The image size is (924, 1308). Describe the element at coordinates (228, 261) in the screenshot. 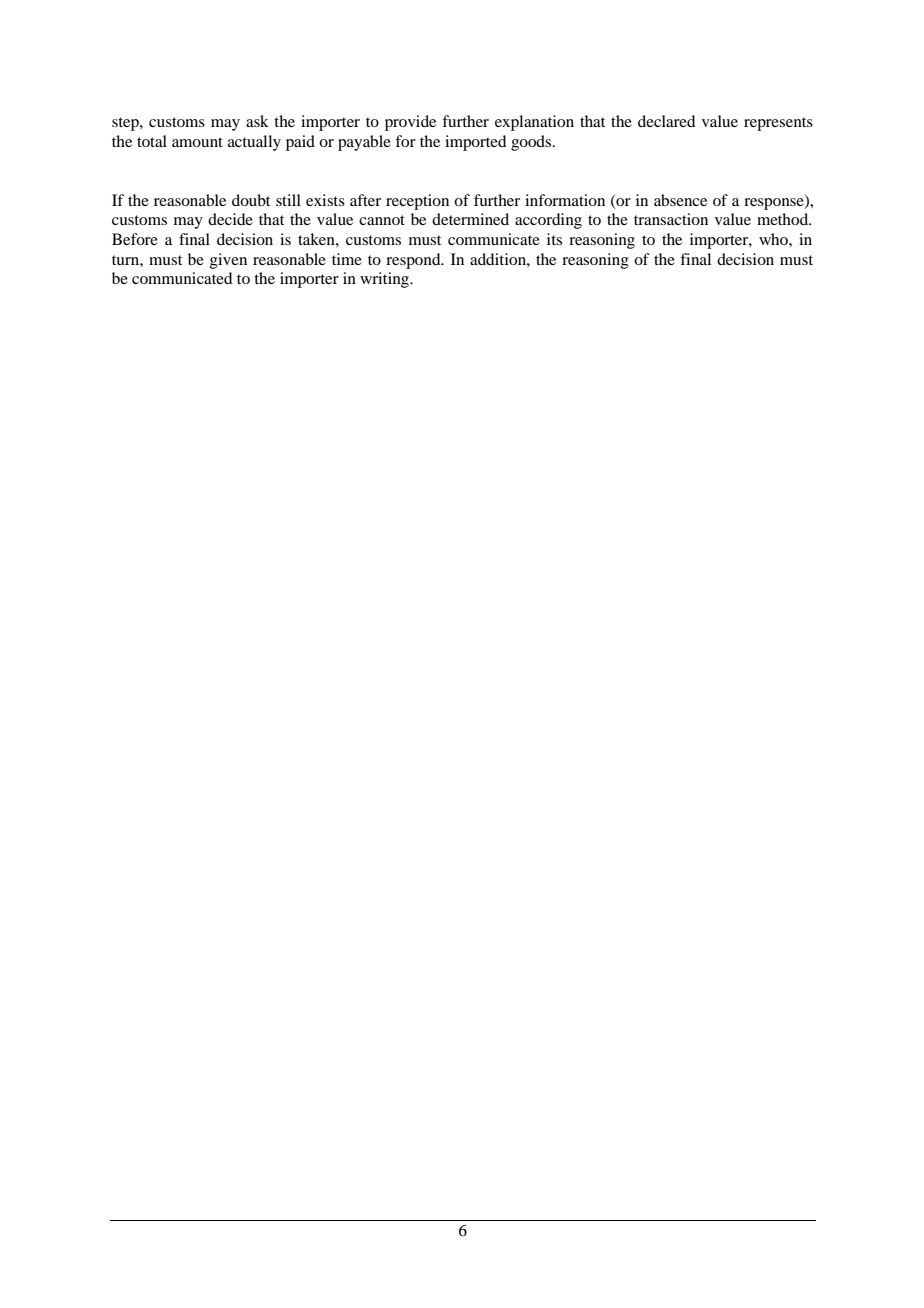

I see `given` at that location.
